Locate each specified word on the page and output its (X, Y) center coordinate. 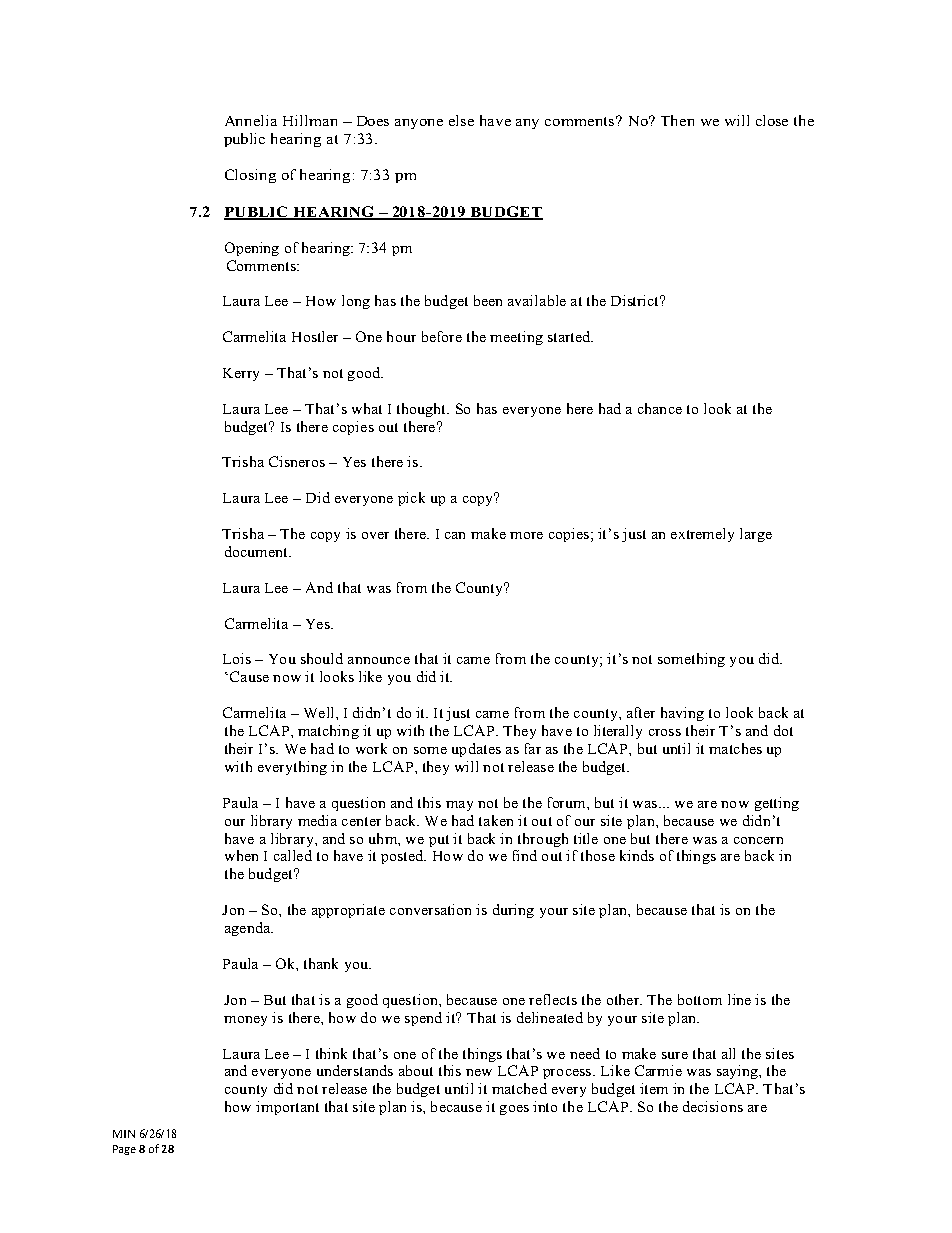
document (258, 551)
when (241, 855)
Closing (250, 176)
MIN (124, 1134)
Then (677, 120)
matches (735, 748)
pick (411, 499)
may (459, 806)
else (461, 120)
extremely (702, 535)
